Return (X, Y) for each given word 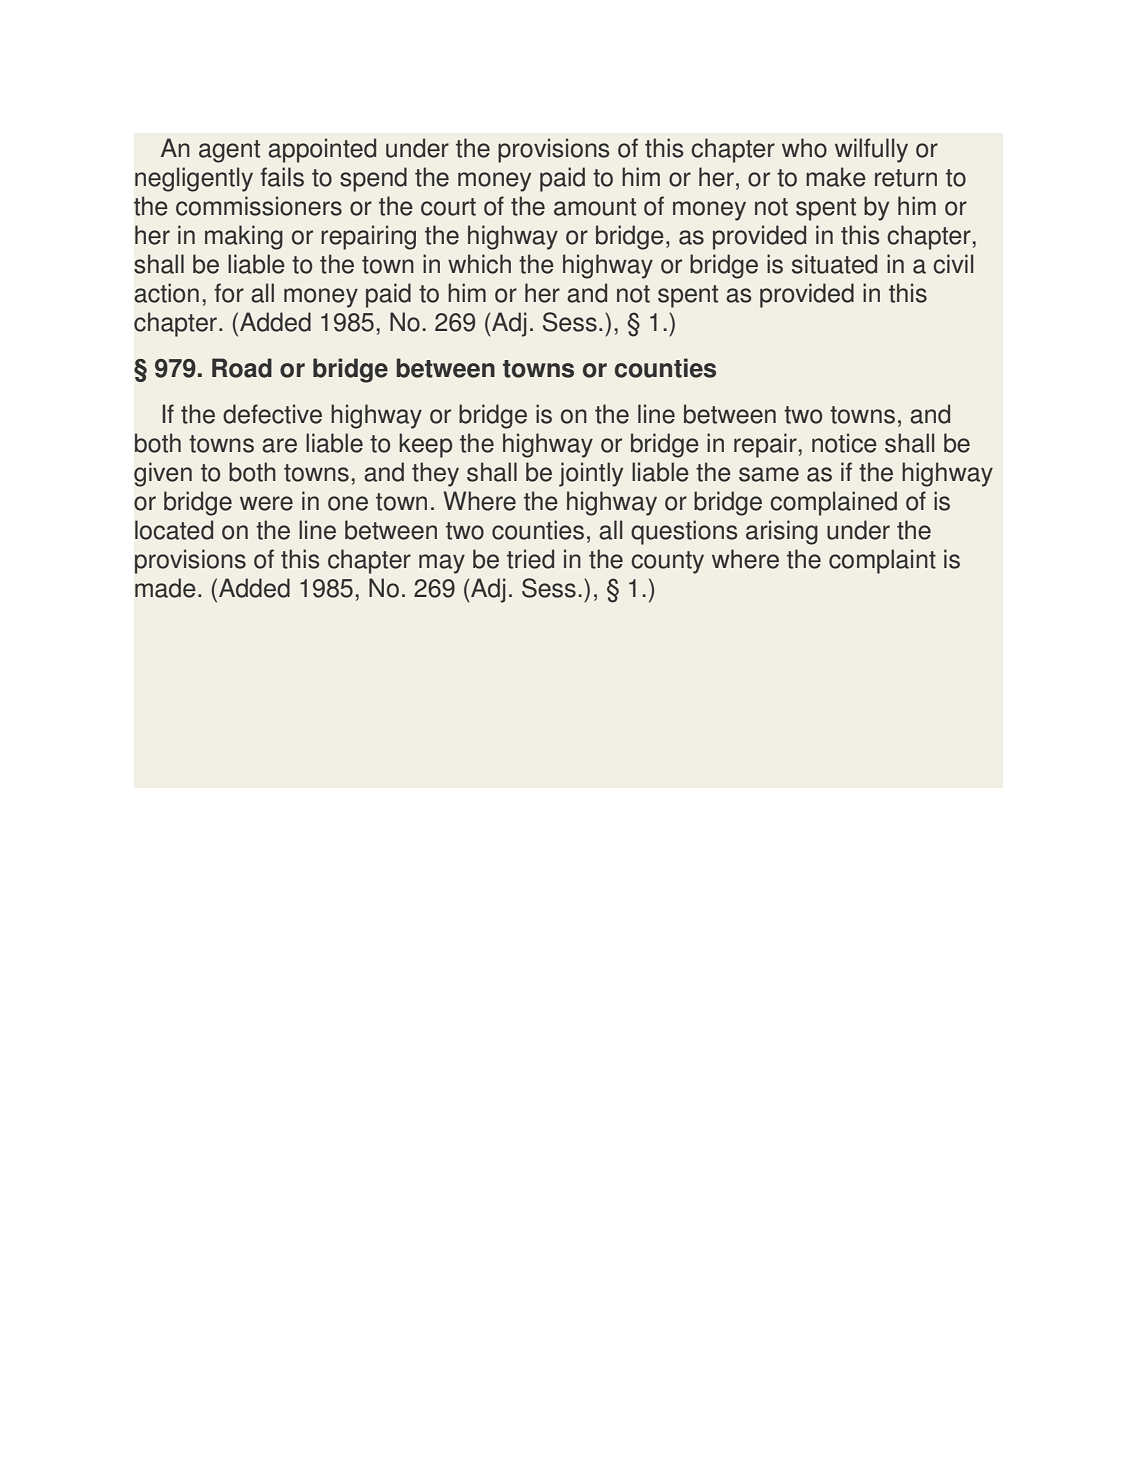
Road (242, 368)
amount (595, 207)
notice (844, 443)
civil (953, 264)
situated (834, 264)
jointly (591, 474)
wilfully (871, 150)
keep (425, 445)
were (266, 503)
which (479, 264)
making (244, 237)
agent (229, 151)
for (229, 293)
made (165, 588)
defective (272, 414)
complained (833, 503)
